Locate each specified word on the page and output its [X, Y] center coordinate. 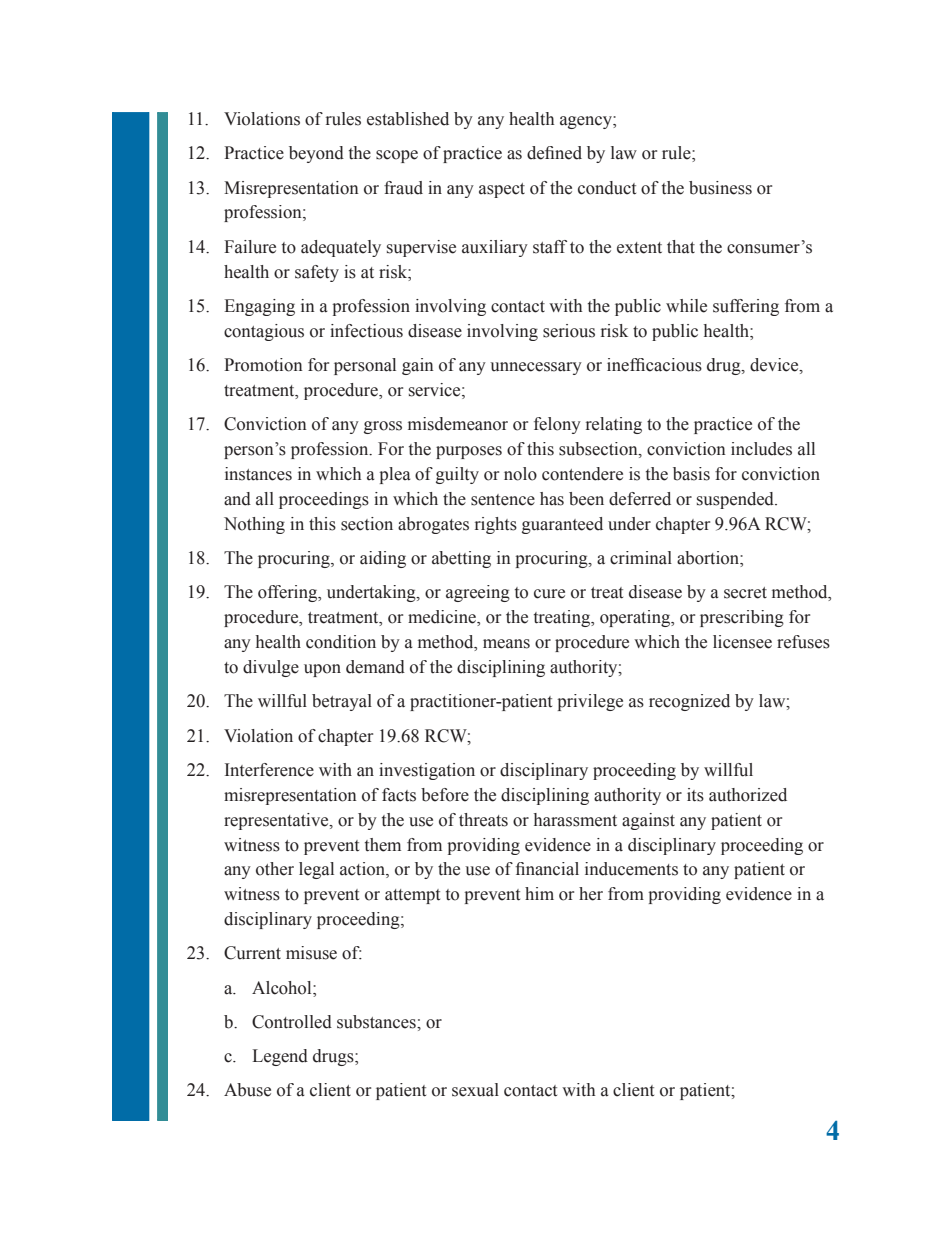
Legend [280, 1057]
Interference [269, 770]
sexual [475, 1090]
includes [761, 449]
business [720, 188]
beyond [316, 154]
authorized [748, 795]
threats [483, 820]
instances [258, 474]
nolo [520, 474]
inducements [631, 869]
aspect [502, 190]
